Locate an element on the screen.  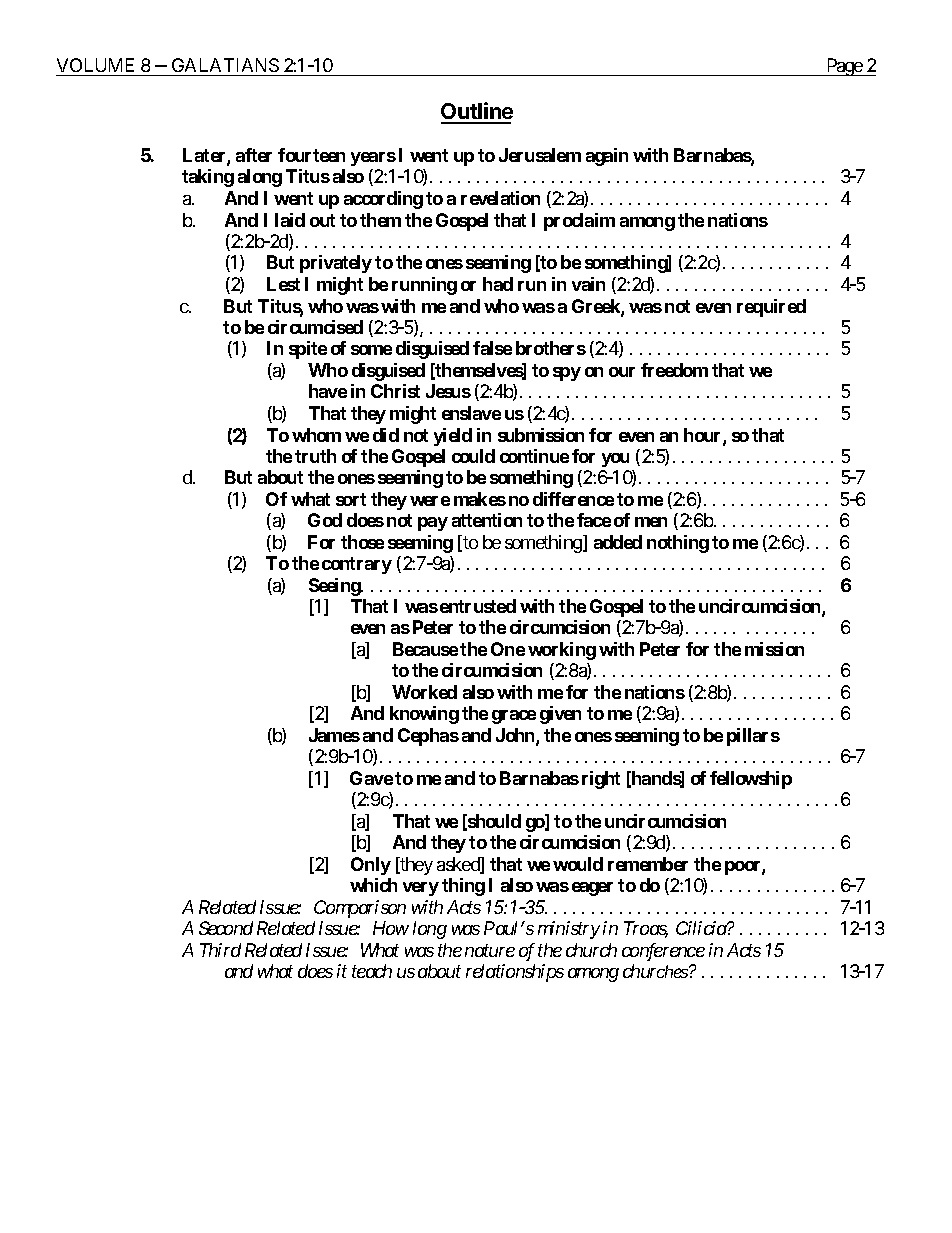
Jerusalem is located at coordinates (540, 155).
